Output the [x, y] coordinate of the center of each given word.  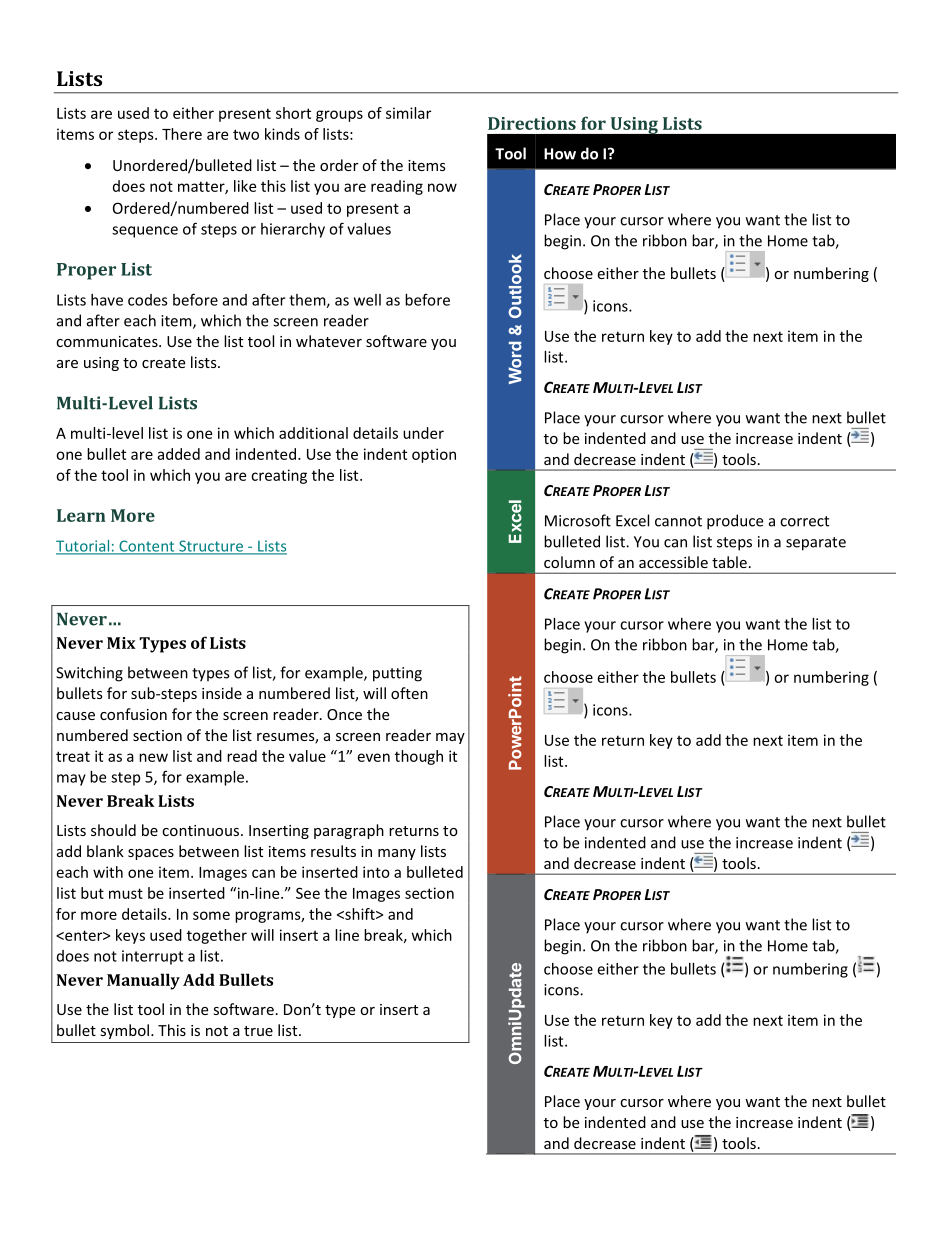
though [419, 757]
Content [147, 547]
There [182, 134]
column [569, 562]
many [397, 854]
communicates [108, 341]
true [258, 1031]
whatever [329, 341]
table [729, 562]
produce [735, 522]
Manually [143, 981]
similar [408, 113]
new [153, 757]
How [560, 154]
